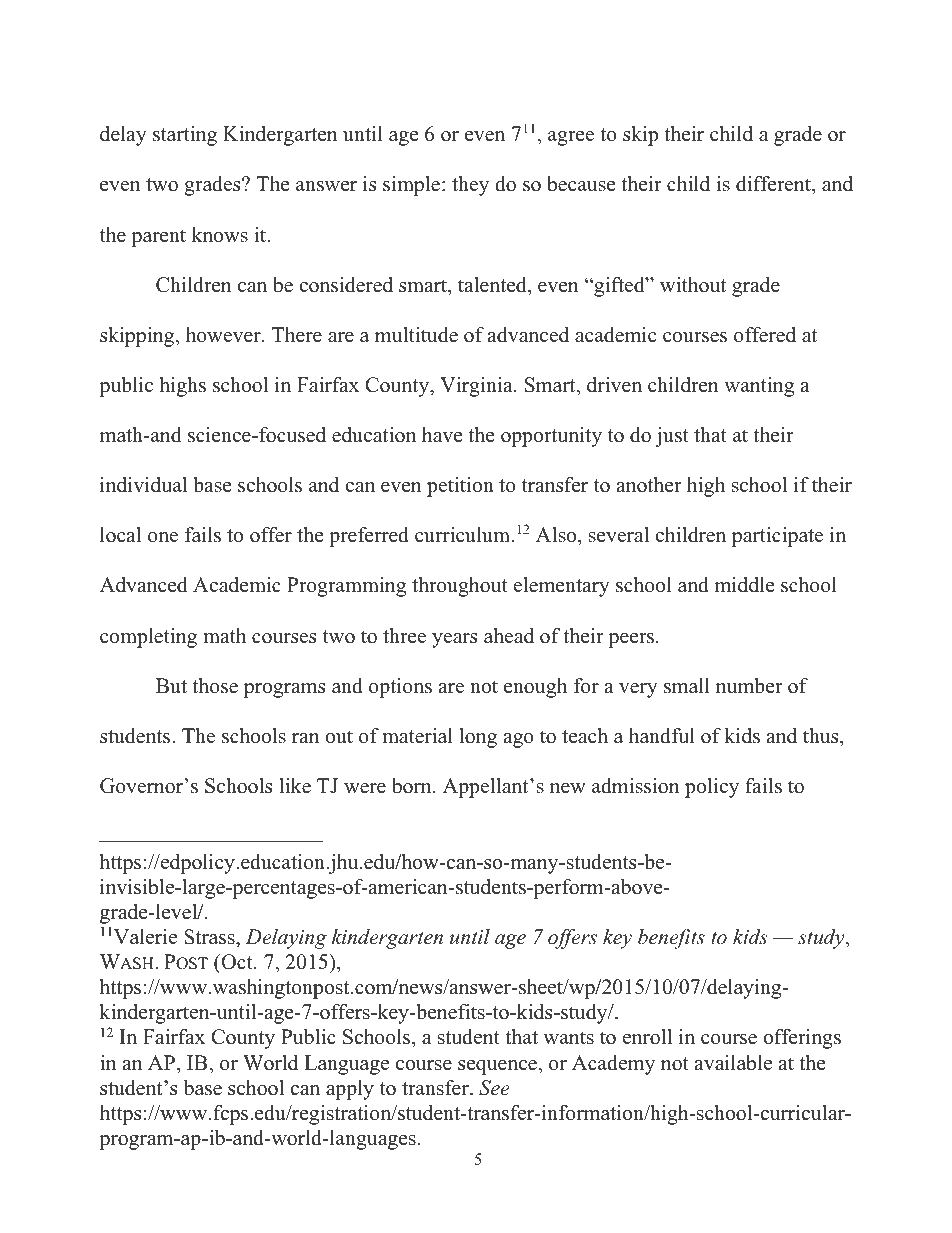  What do you see at coordinates (777, 537) in the screenshot?
I see `participate` at bounding box center [777, 537].
